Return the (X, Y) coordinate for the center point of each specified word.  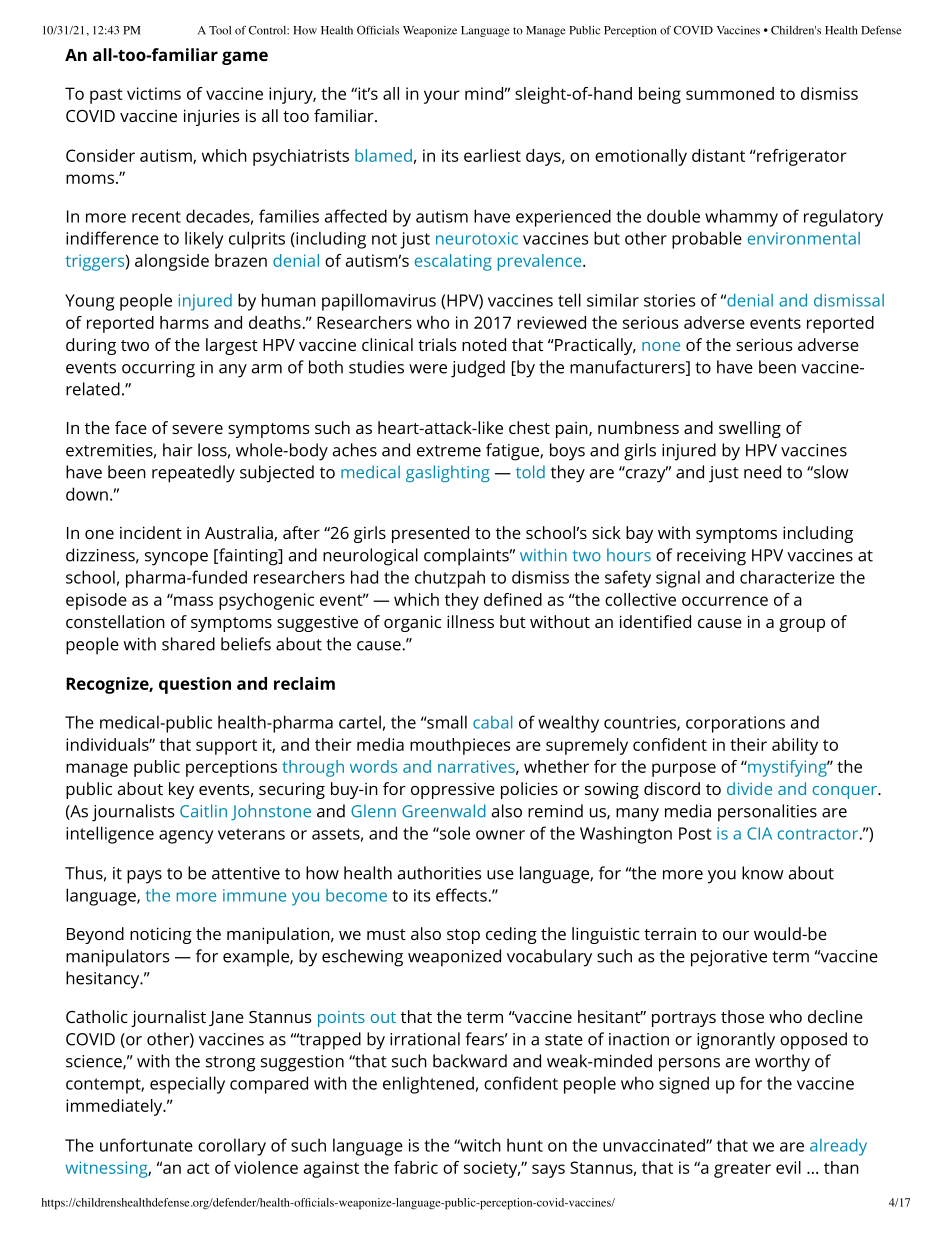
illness (470, 621)
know (763, 873)
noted (484, 344)
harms (184, 322)
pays (144, 877)
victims (154, 93)
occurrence (725, 601)
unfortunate (146, 1145)
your (442, 97)
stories (669, 300)
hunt (525, 1145)
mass (192, 600)
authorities (439, 873)
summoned (730, 93)
